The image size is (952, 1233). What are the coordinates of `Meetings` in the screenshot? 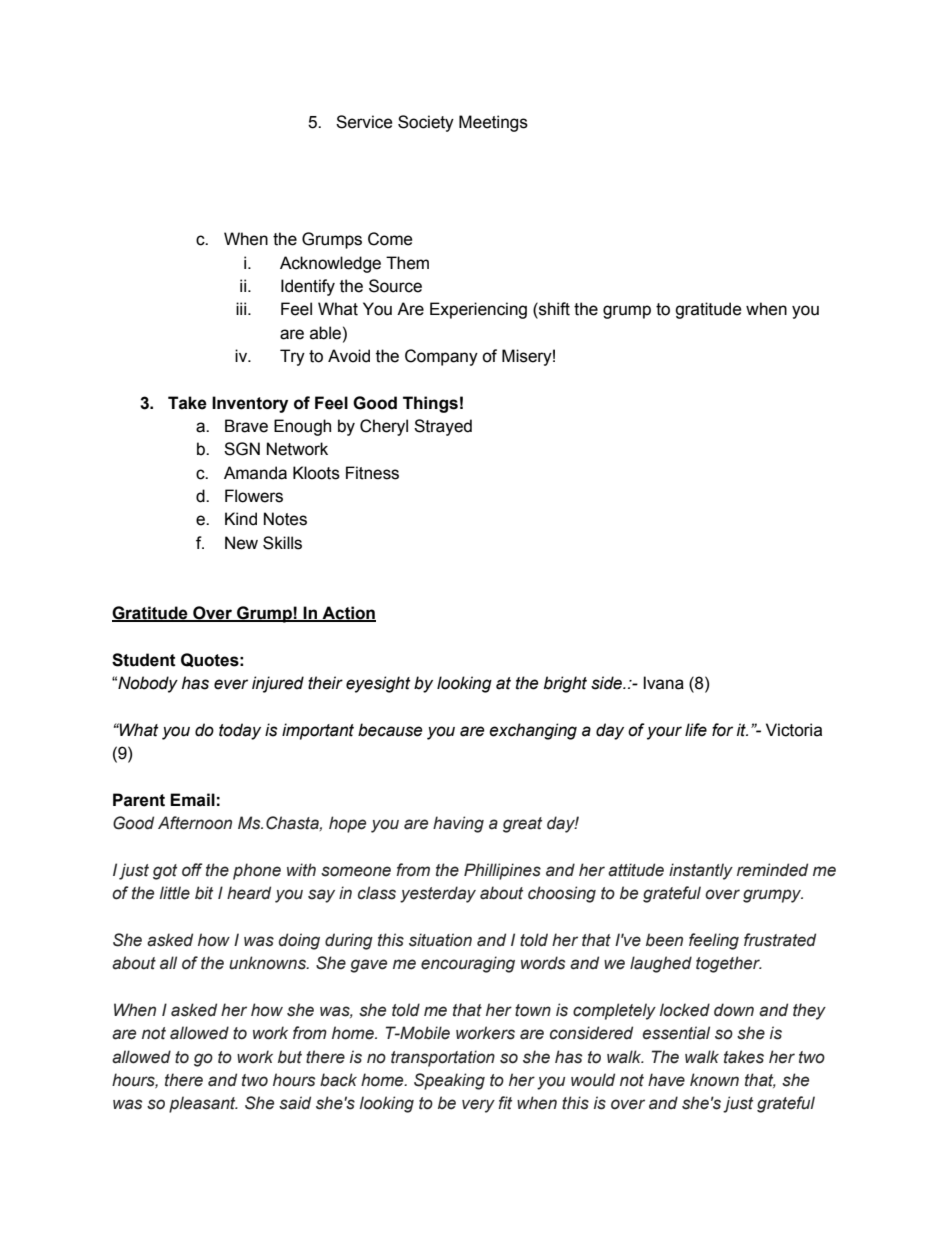 It's located at (493, 123).
